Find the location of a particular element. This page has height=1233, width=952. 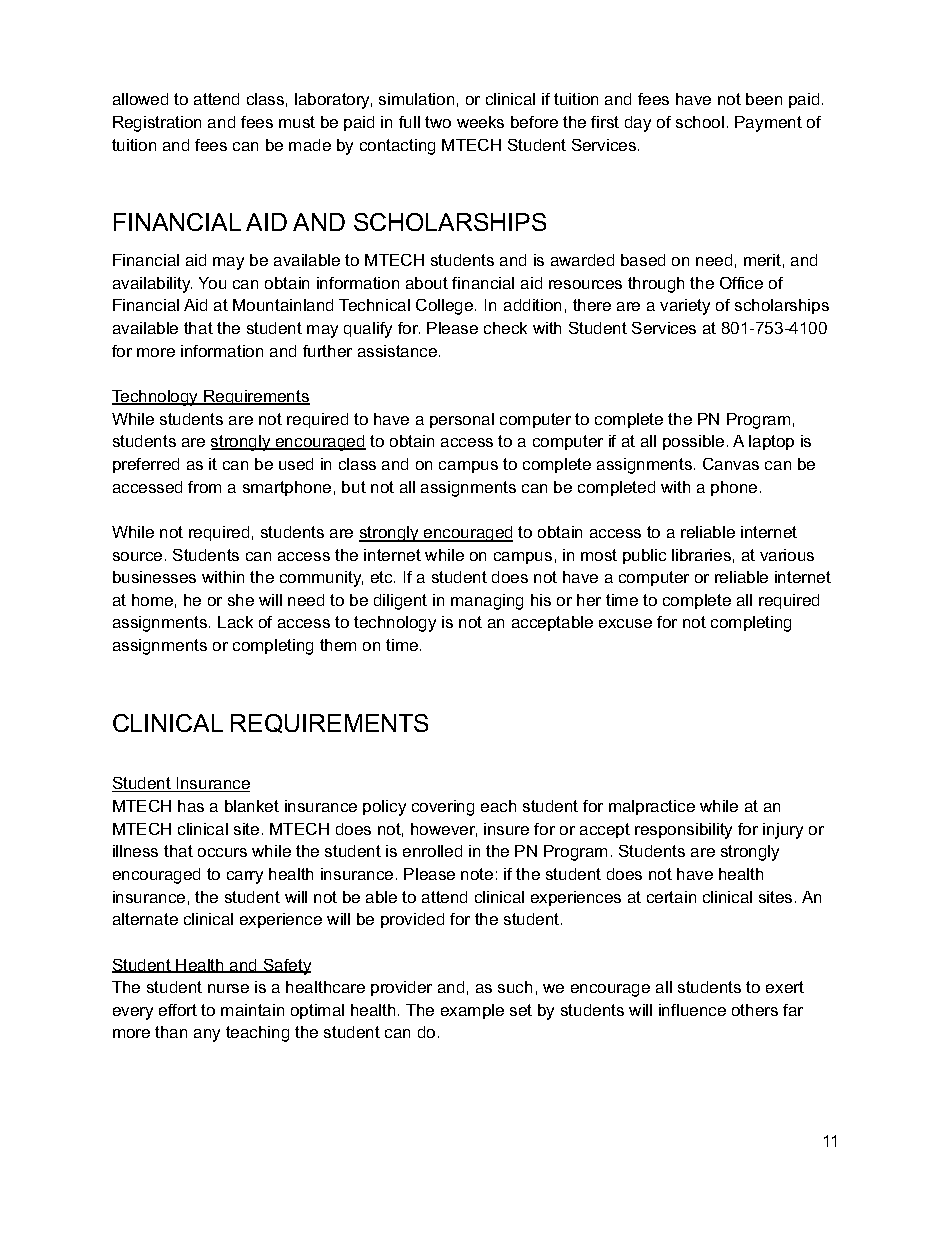

has is located at coordinates (191, 806).
